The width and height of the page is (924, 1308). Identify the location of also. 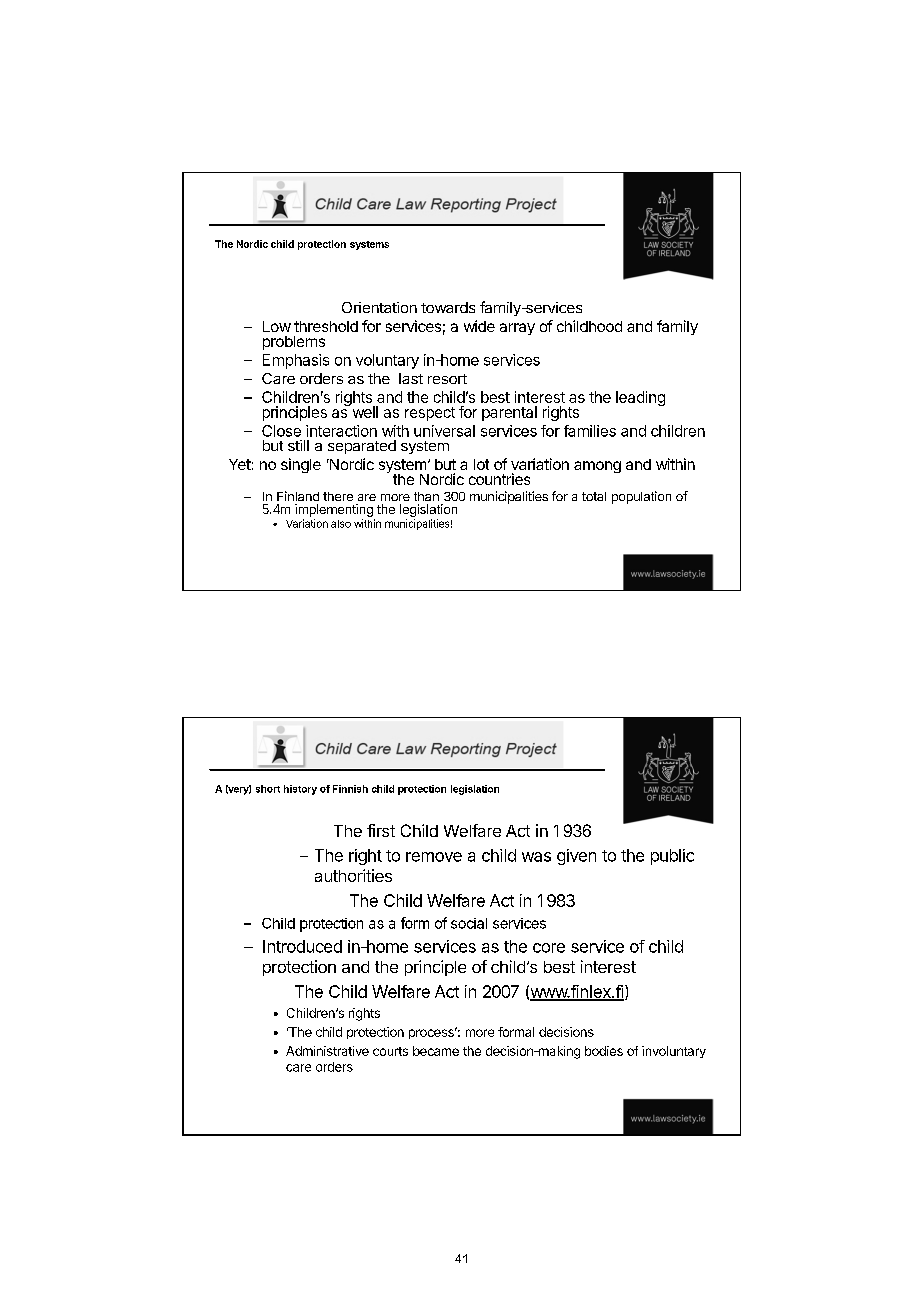
(341, 524).
